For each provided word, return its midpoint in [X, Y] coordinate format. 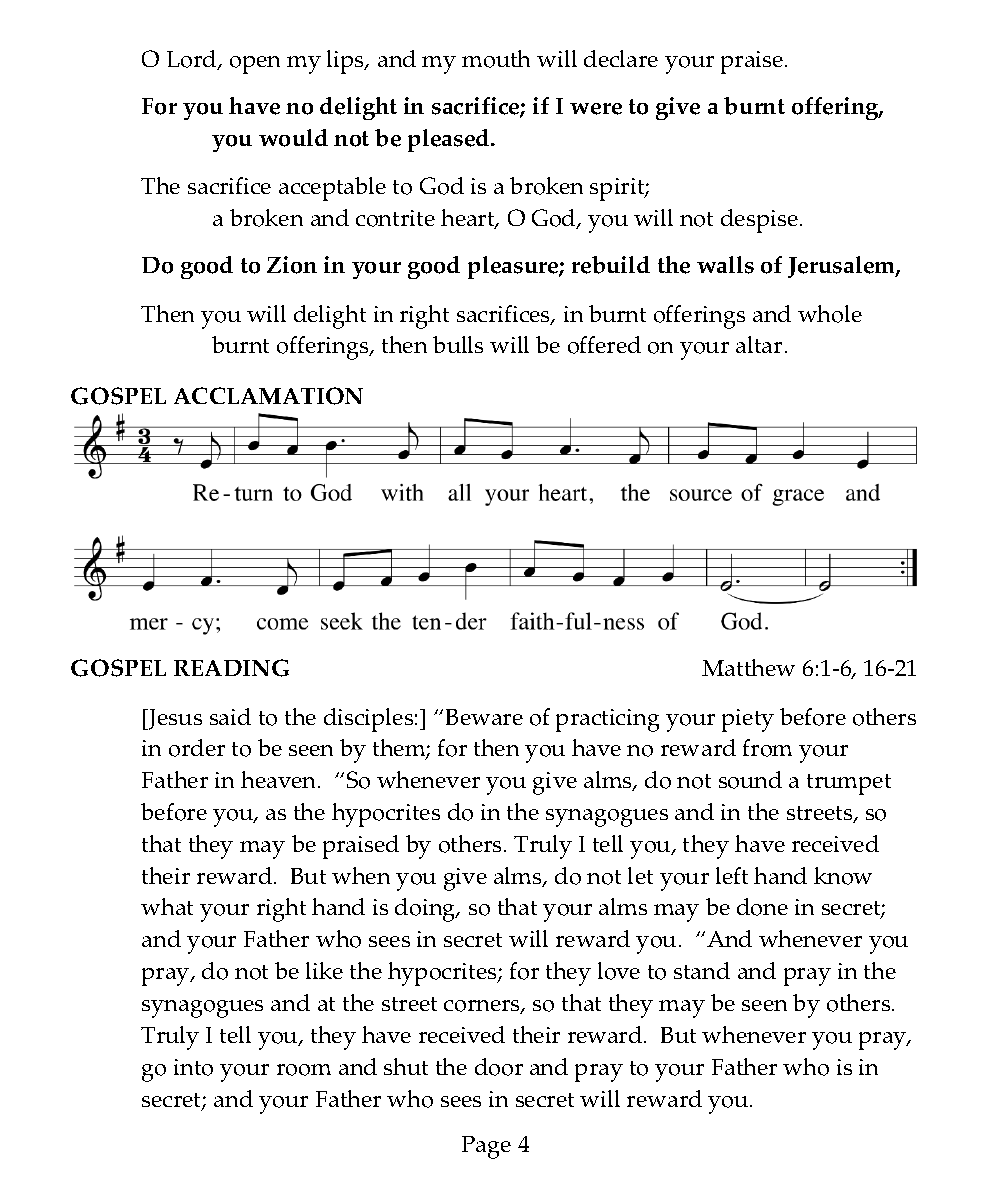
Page [486, 1147]
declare [621, 58]
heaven [280, 779]
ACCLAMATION [268, 396]
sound [750, 780]
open [255, 65]
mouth [496, 59]
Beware [484, 717]
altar [759, 344]
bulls [458, 344]
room [304, 1070]
